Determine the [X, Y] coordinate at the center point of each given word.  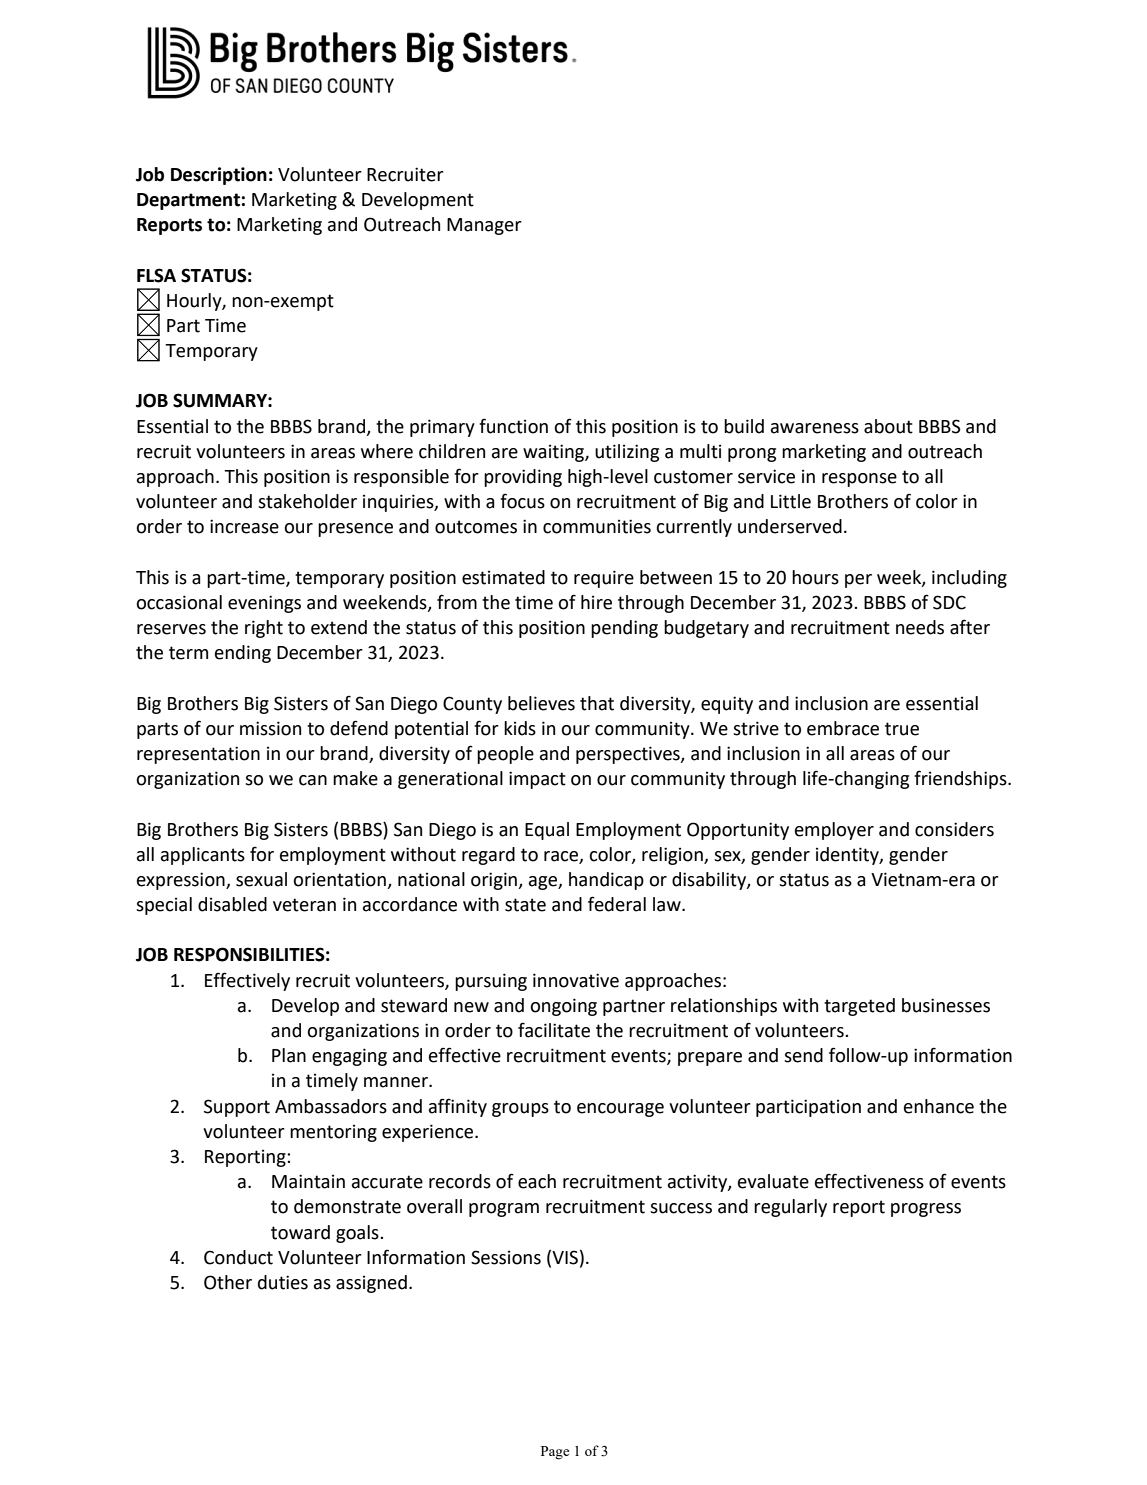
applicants [203, 856]
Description [219, 176]
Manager [484, 226]
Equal [547, 831]
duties [283, 1282]
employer [834, 831]
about [888, 426]
